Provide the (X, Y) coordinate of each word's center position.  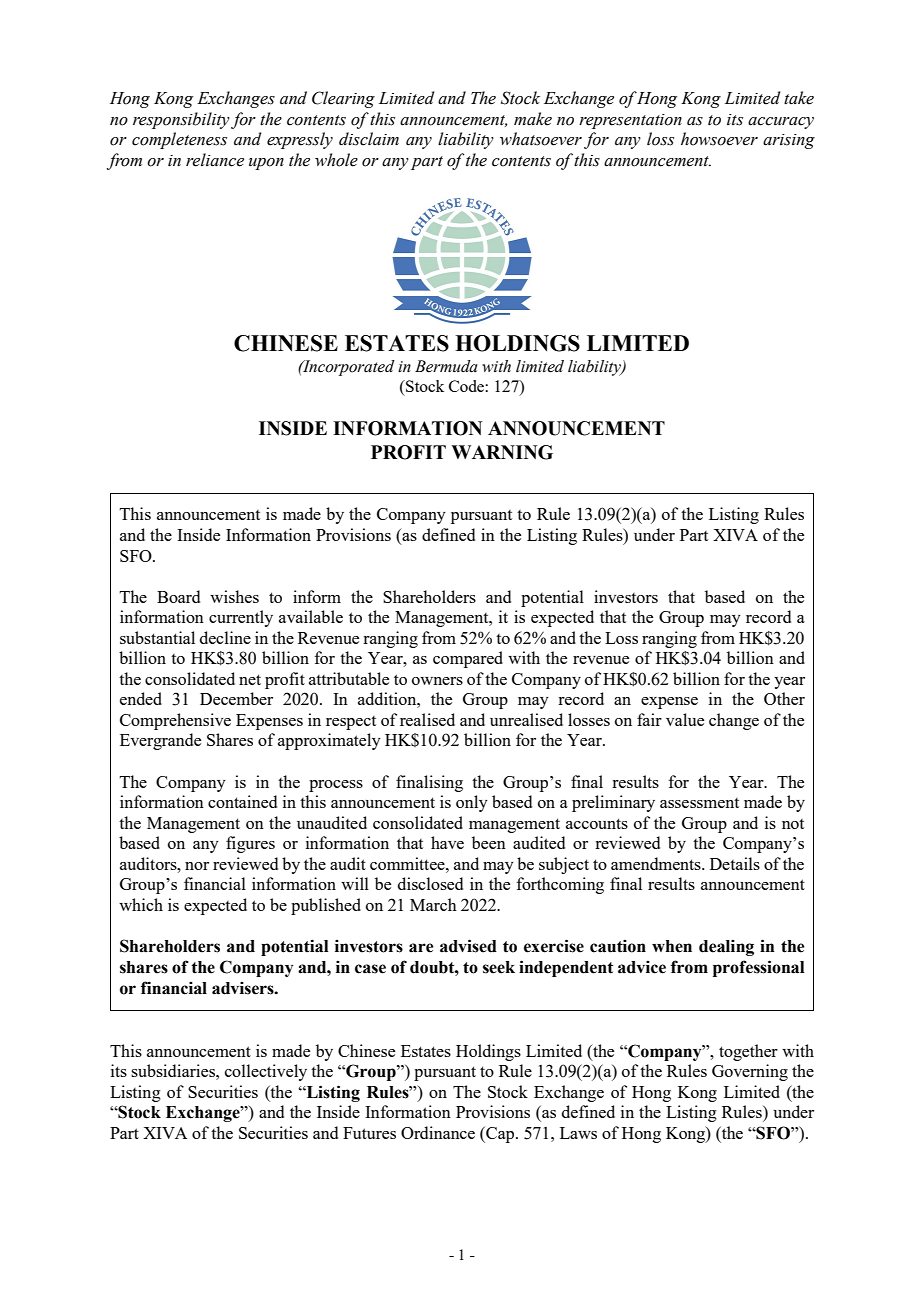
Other (784, 698)
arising (789, 141)
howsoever (719, 139)
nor (197, 866)
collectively (266, 1072)
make (533, 119)
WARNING (502, 452)
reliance (215, 160)
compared (468, 659)
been (489, 842)
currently (241, 618)
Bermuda (446, 366)
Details (735, 863)
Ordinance (438, 1132)
